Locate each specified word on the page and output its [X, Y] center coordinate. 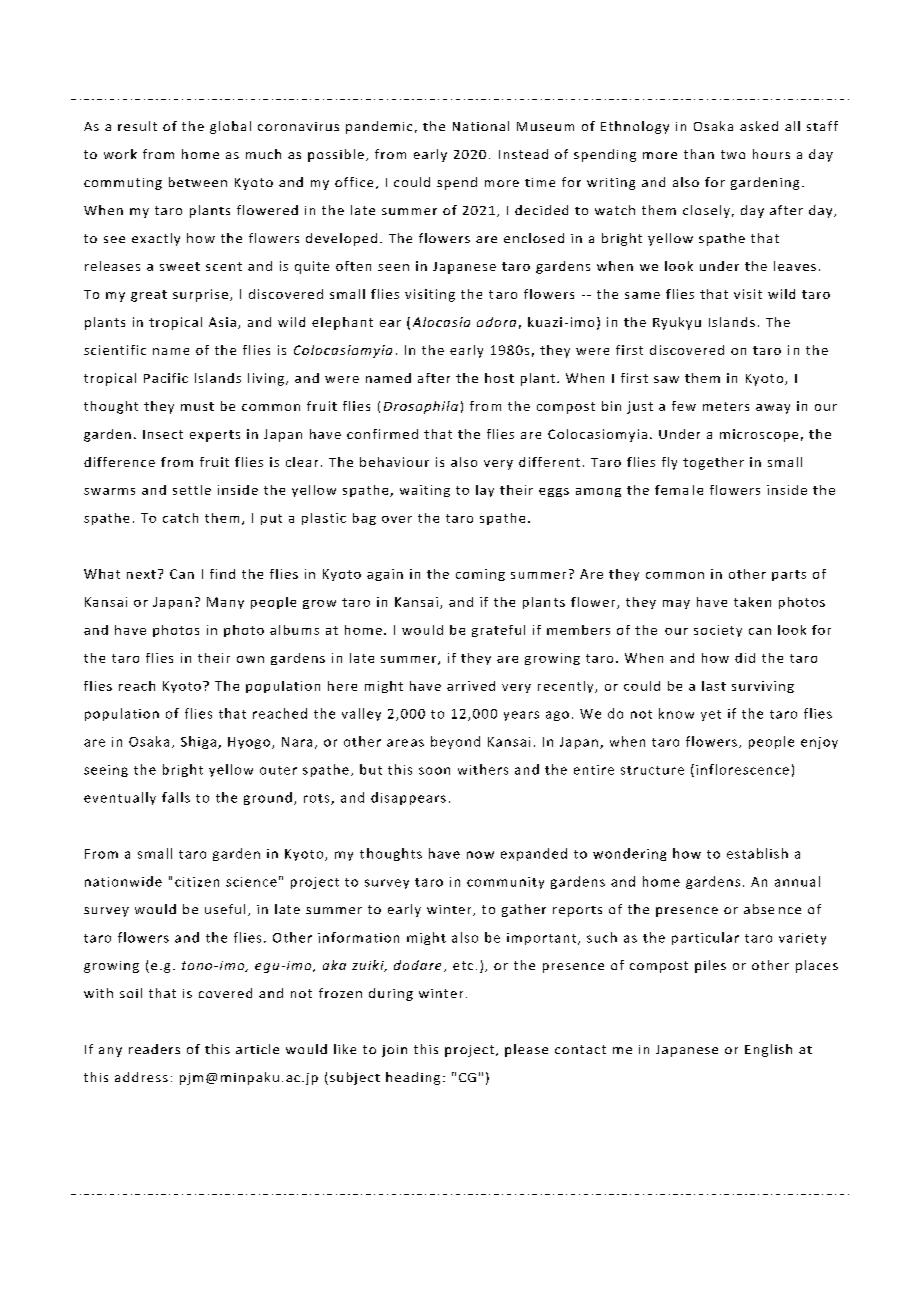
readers [154, 1049]
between [198, 182]
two [733, 154]
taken [752, 602]
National [481, 126]
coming [480, 575]
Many [225, 603]
